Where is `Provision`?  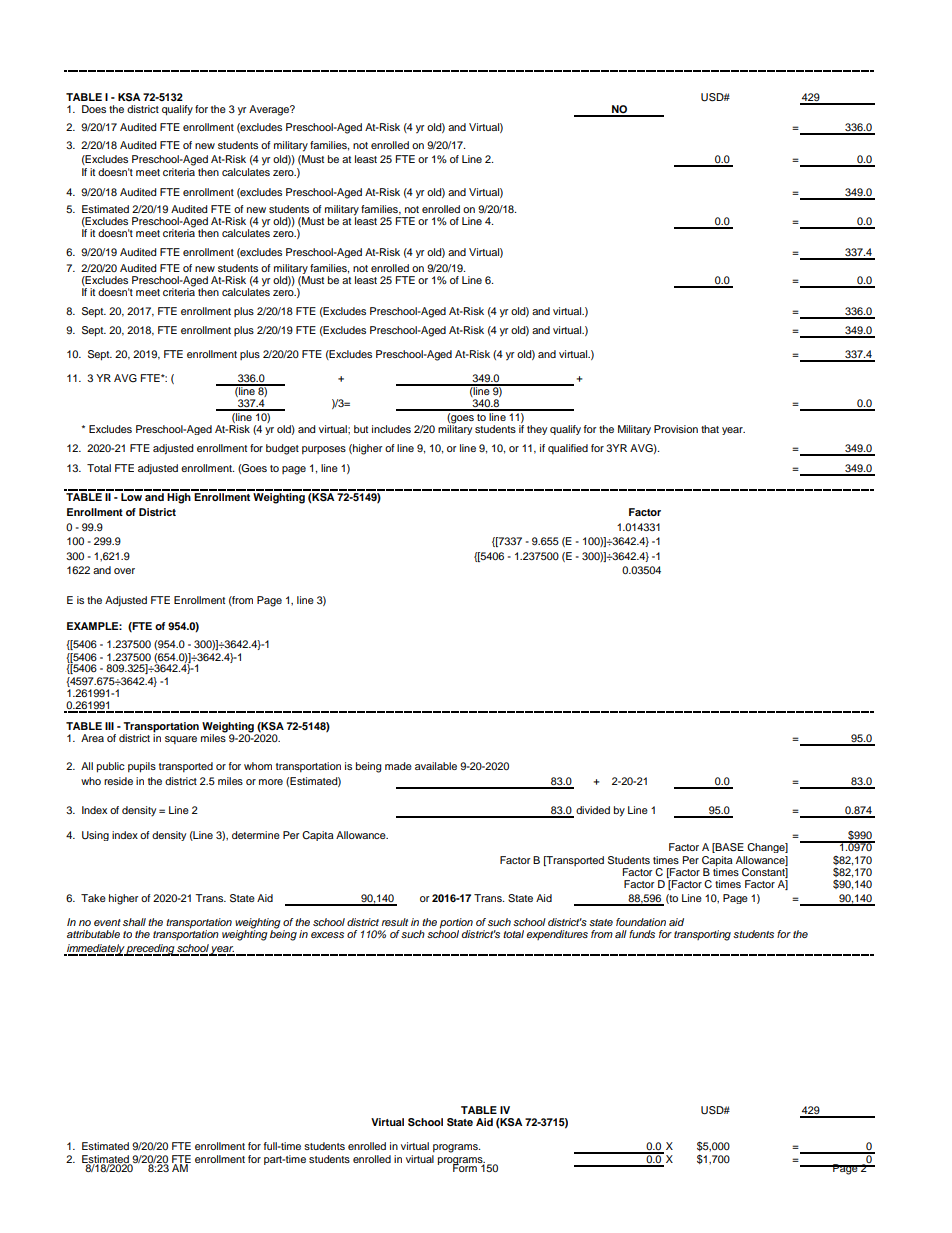 Provision is located at coordinates (676, 429).
